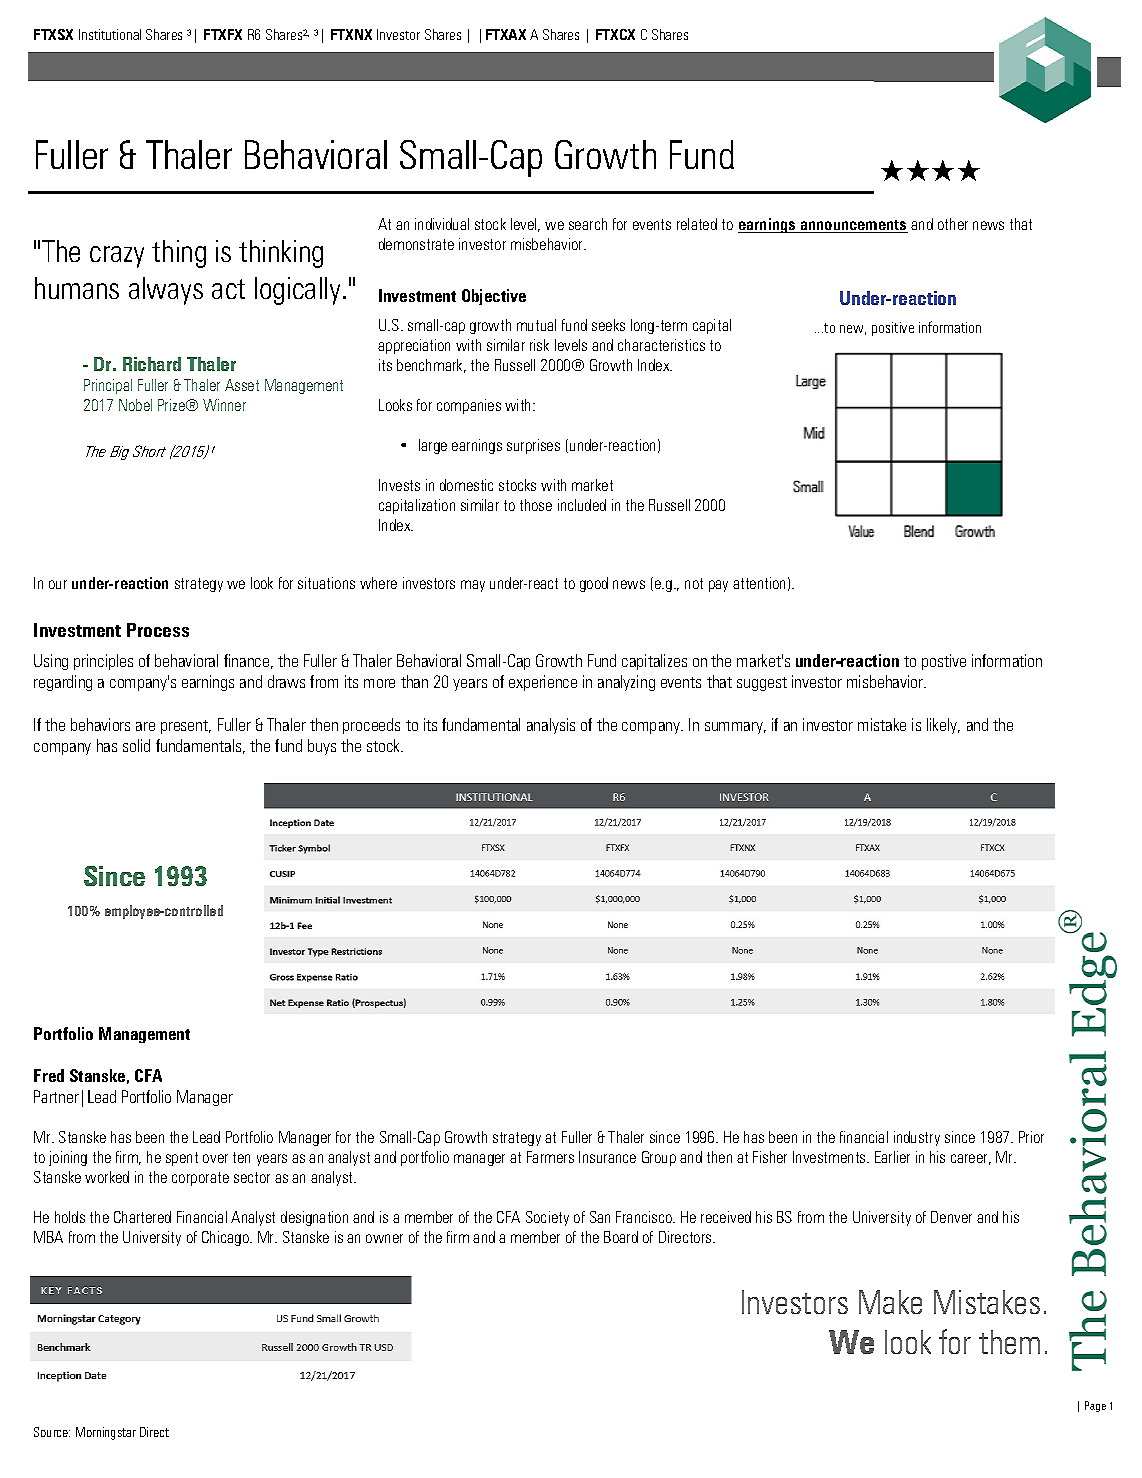 This page has height=1478, width=1142. What do you see at coordinates (917, 1138) in the page?
I see `industry` at bounding box center [917, 1138].
